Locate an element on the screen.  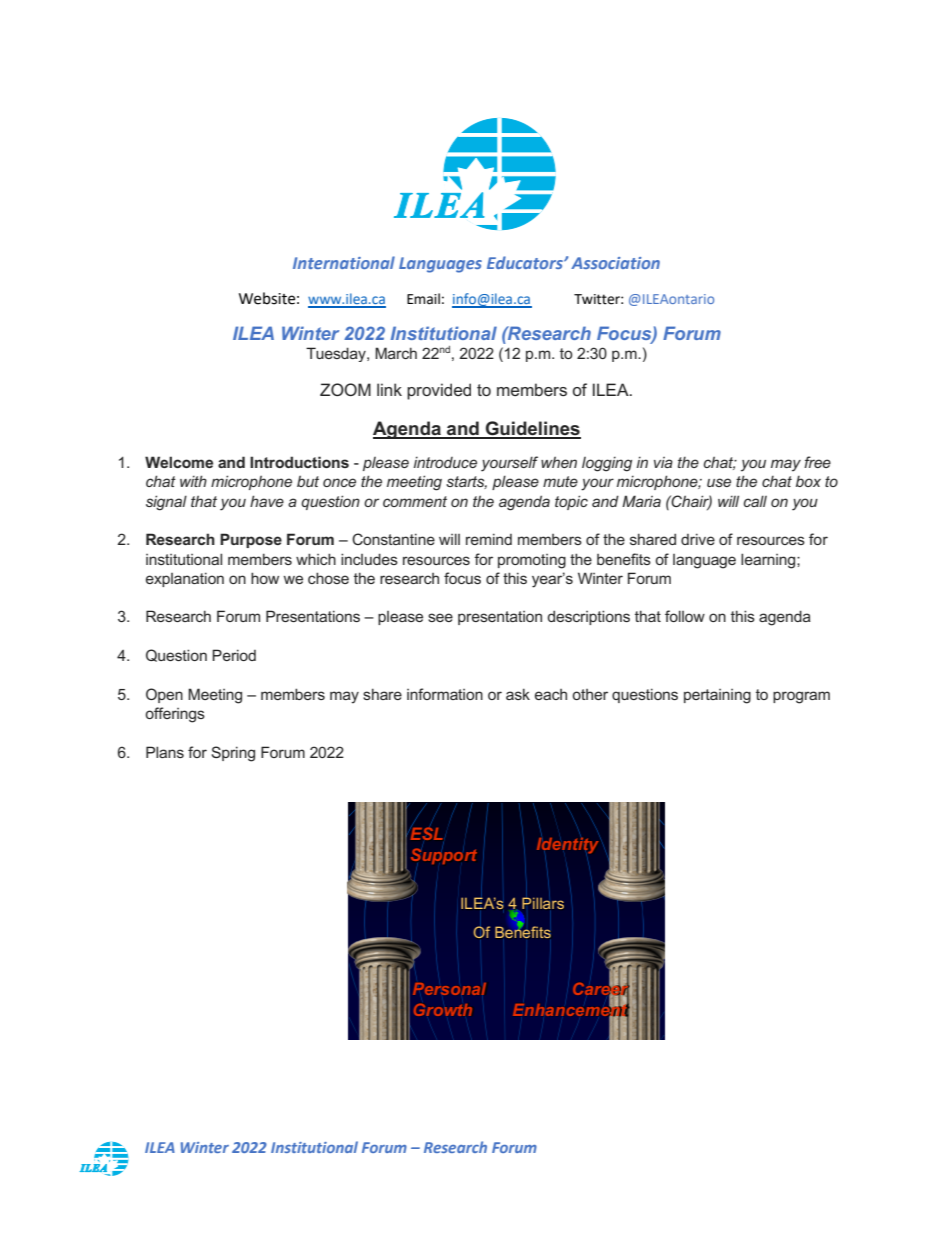
remind is located at coordinates (489, 539).
